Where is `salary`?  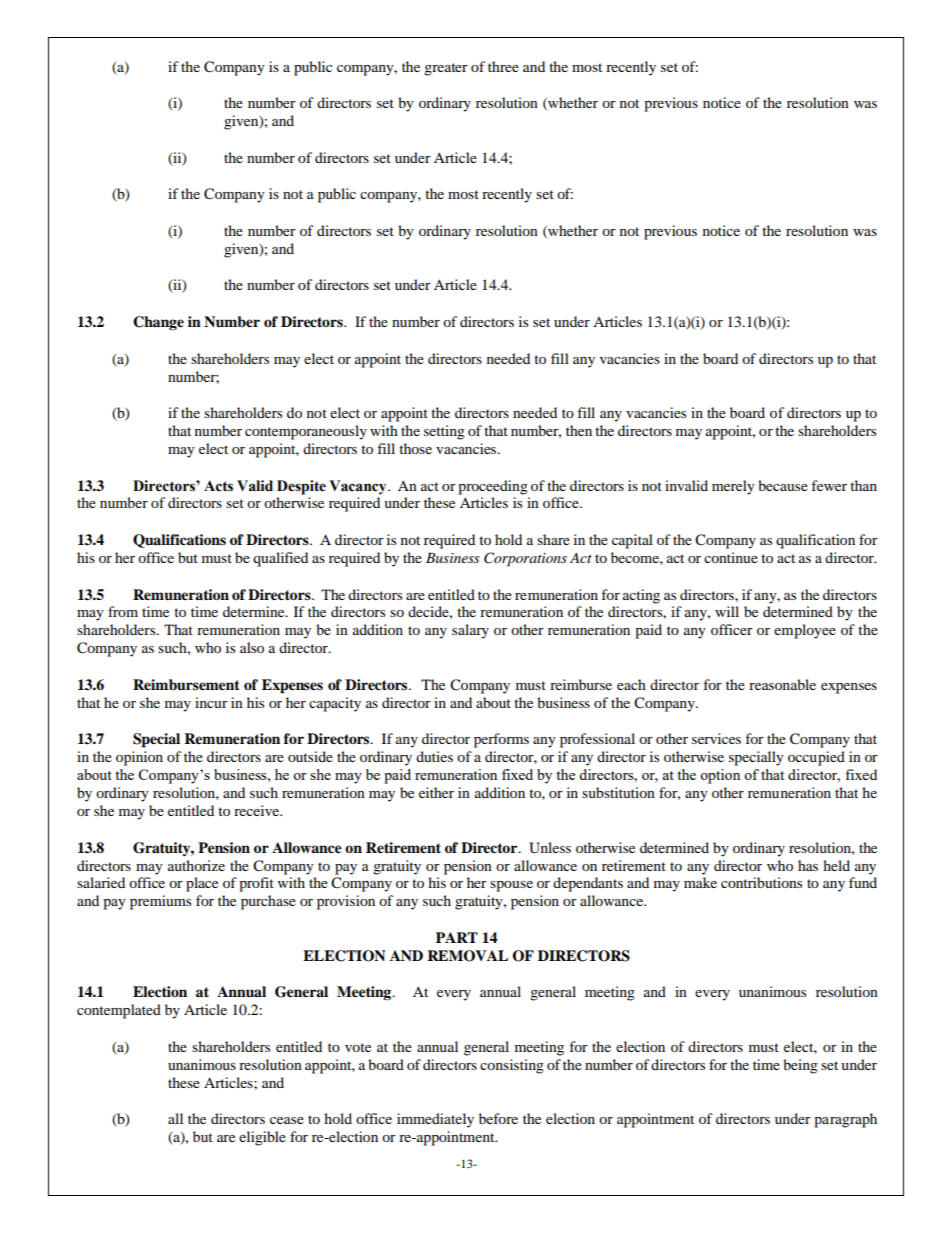 salary is located at coordinates (470, 631).
